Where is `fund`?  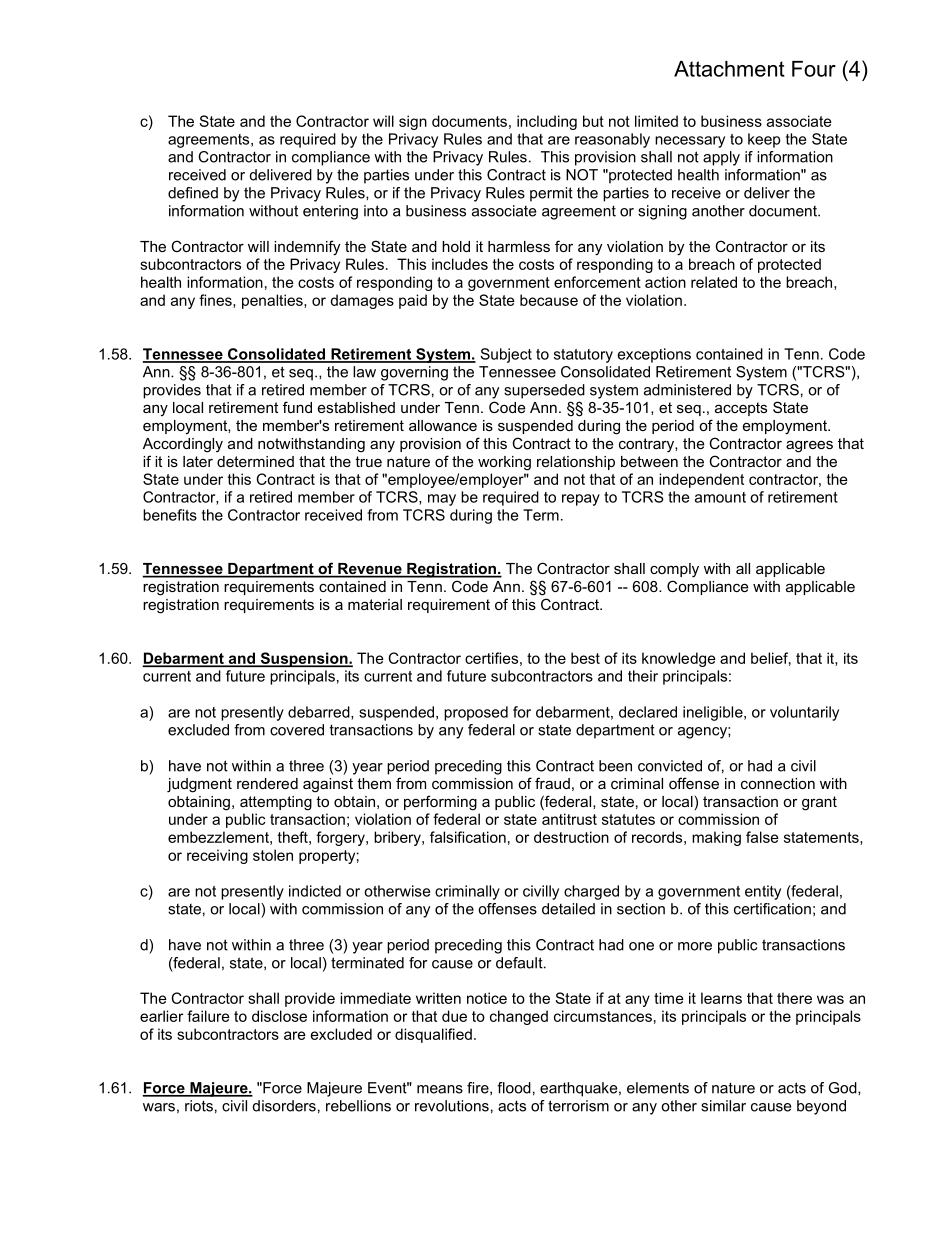
fund is located at coordinates (297, 407).
